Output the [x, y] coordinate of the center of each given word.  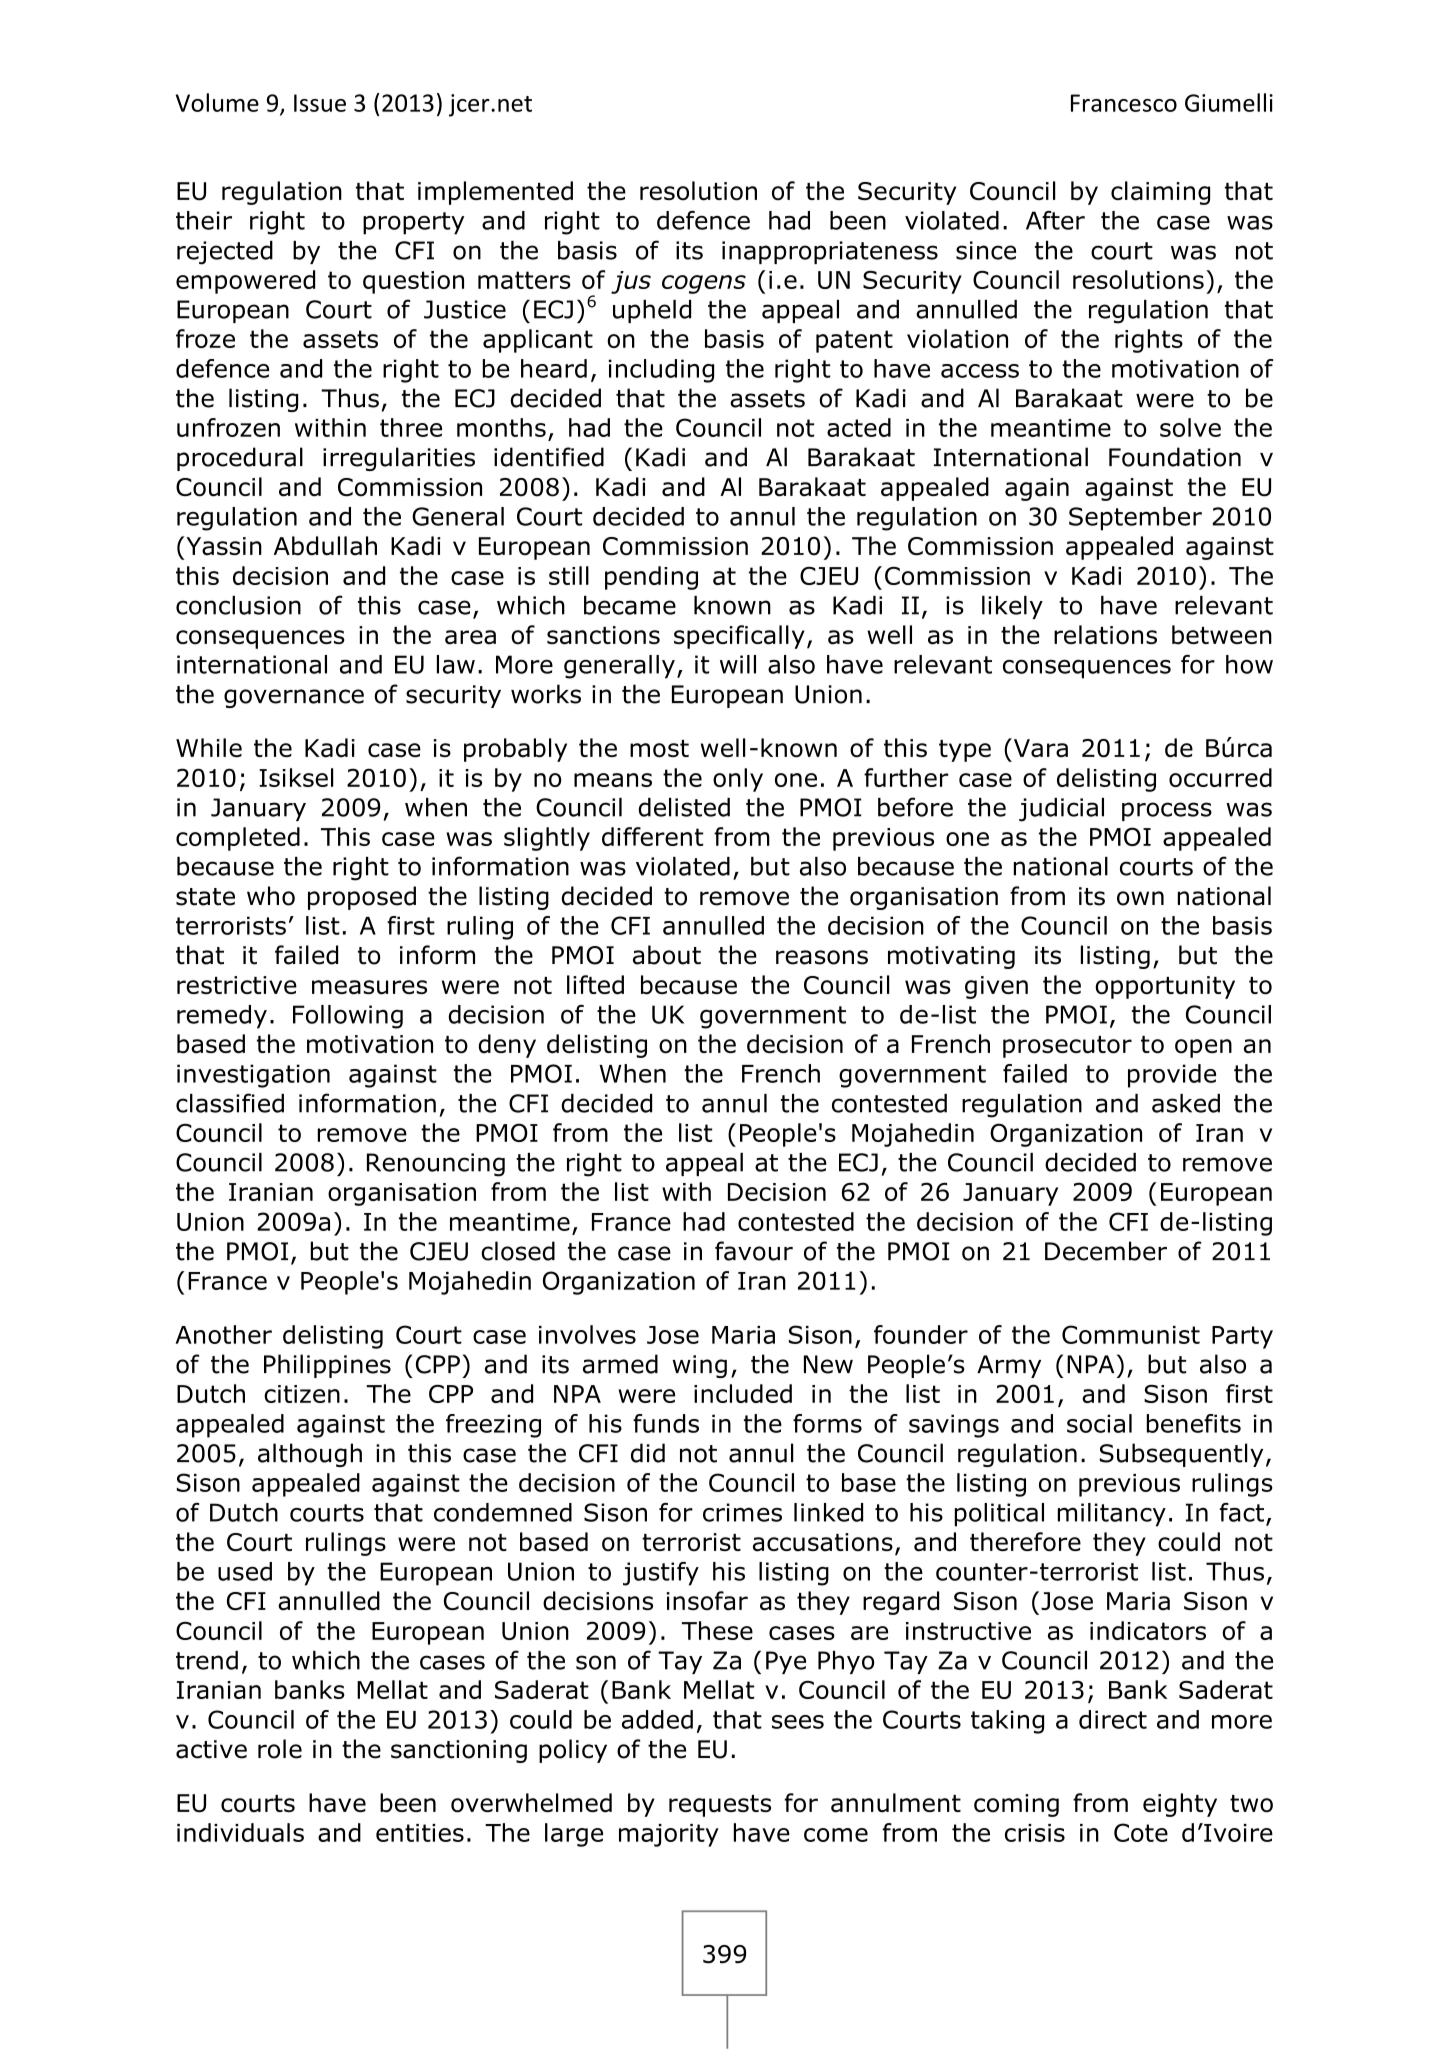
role [280, 1749]
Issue [320, 103]
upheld [652, 311]
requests [720, 1806]
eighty [1180, 1805]
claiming [1160, 193]
